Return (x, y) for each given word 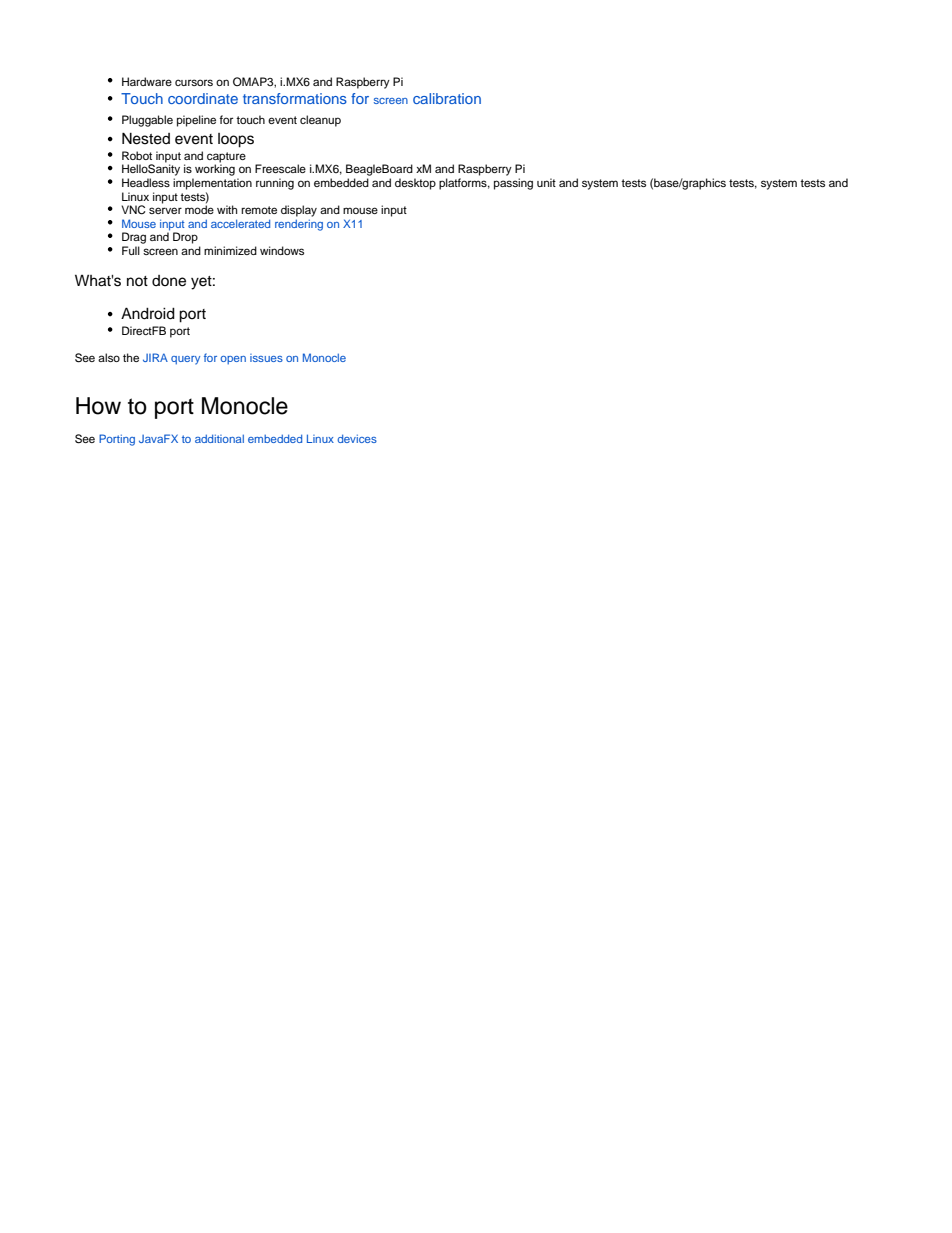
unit (546, 182)
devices (357, 438)
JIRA (155, 357)
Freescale (280, 168)
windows (282, 250)
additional (219, 438)
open (233, 360)
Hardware (147, 81)
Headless (146, 182)
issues (266, 358)
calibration (447, 98)
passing (513, 184)
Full (131, 250)
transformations (295, 98)
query (185, 360)
